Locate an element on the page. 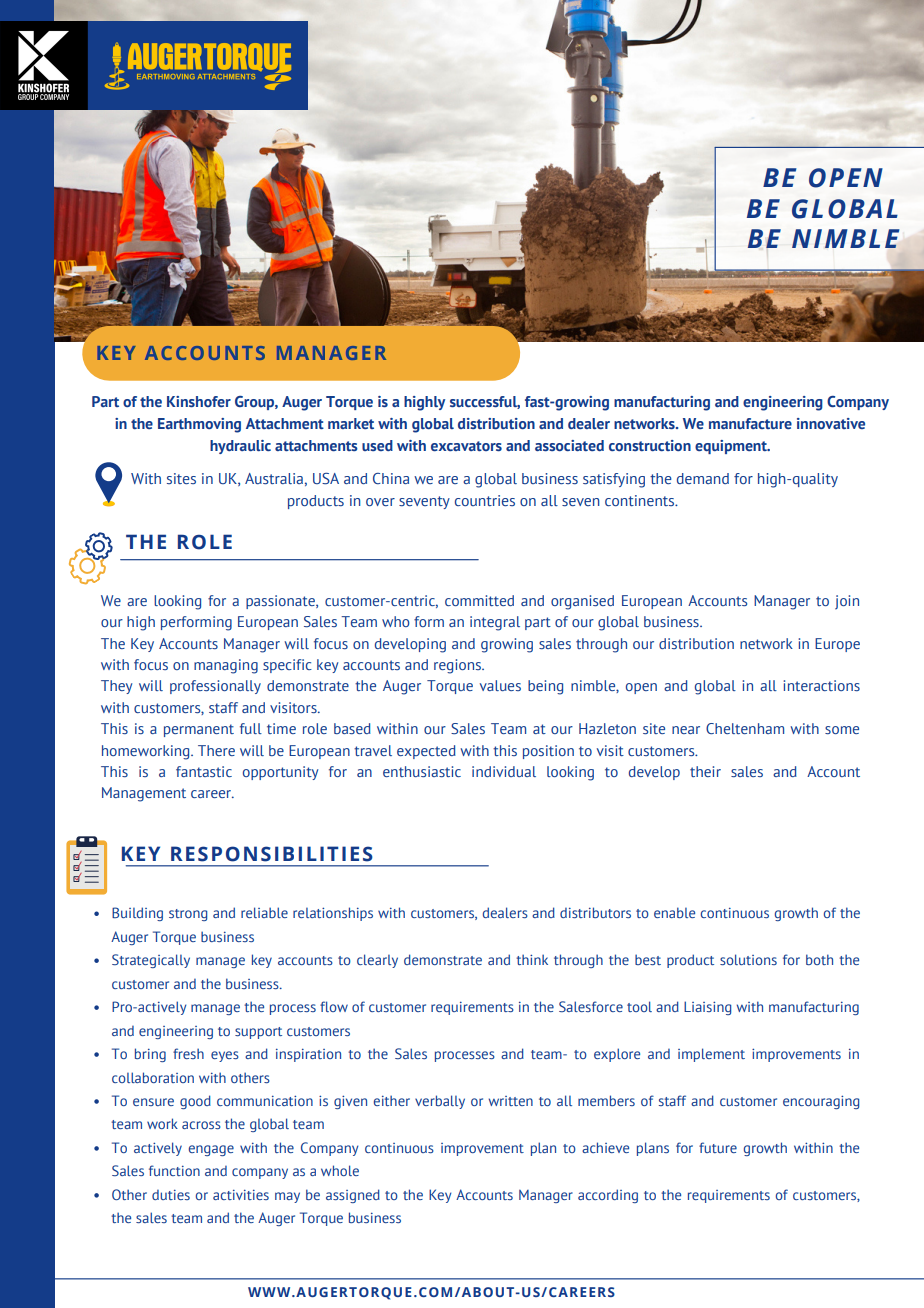 Image resolution: width=924 pixels, height=1308 pixels. written is located at coordinates (511, 1101).
